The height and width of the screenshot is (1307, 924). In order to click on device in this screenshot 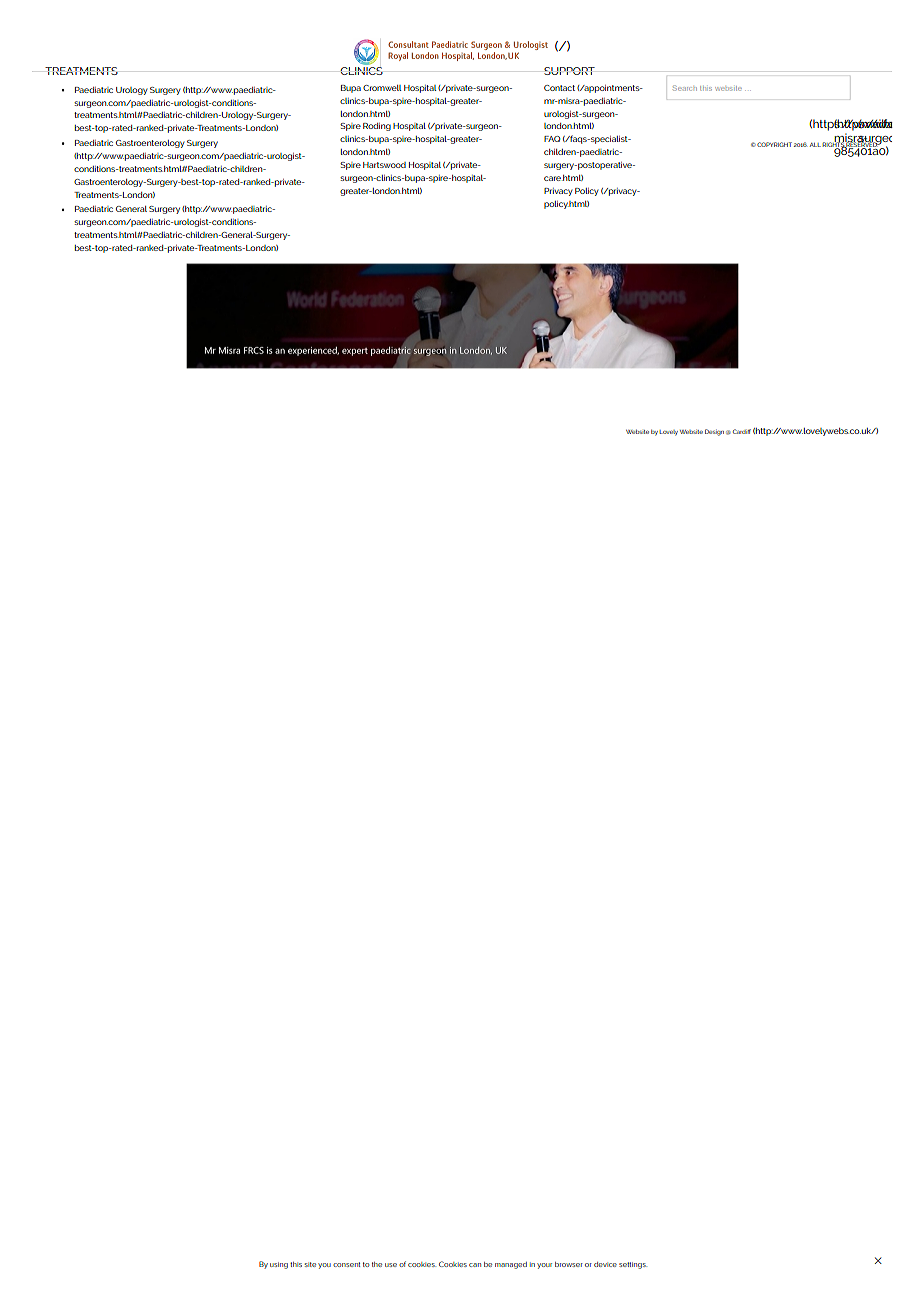, I will do `click(605, 1264)`.
